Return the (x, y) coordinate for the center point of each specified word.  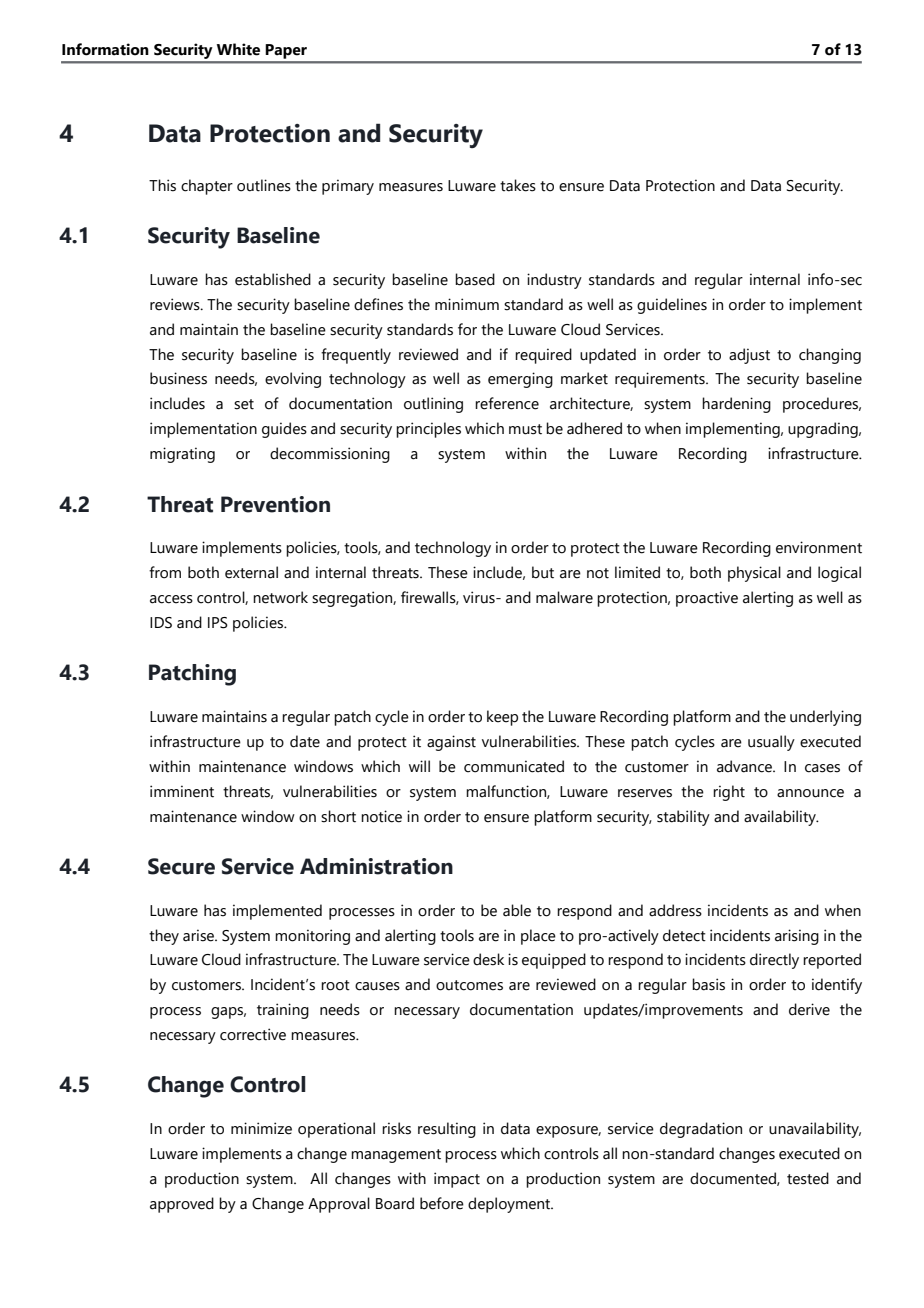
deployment (510, 1205)
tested (808, 1178)
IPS (218, 623)
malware (564, 597)
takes (518, 185)
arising (797, 937)
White (238, 49)
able (517, 910)
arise (200, 935)
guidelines (672, 306)
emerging (520, 380)
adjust (749, 356)
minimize (261, 1128)
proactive (707, 599)
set (244, 404)
